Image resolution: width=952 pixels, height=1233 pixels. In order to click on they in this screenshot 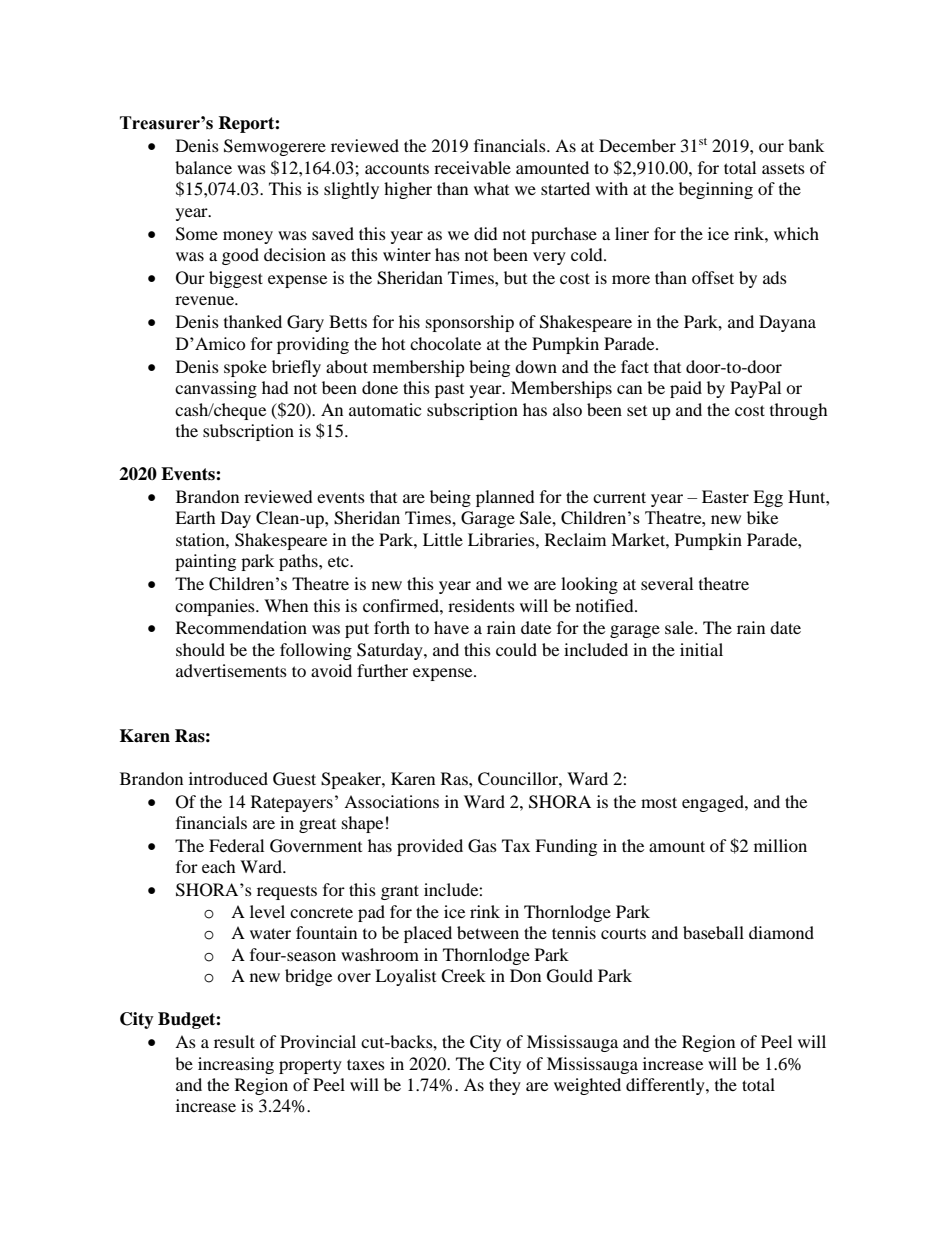, I will do `click(505, 1086)`.
